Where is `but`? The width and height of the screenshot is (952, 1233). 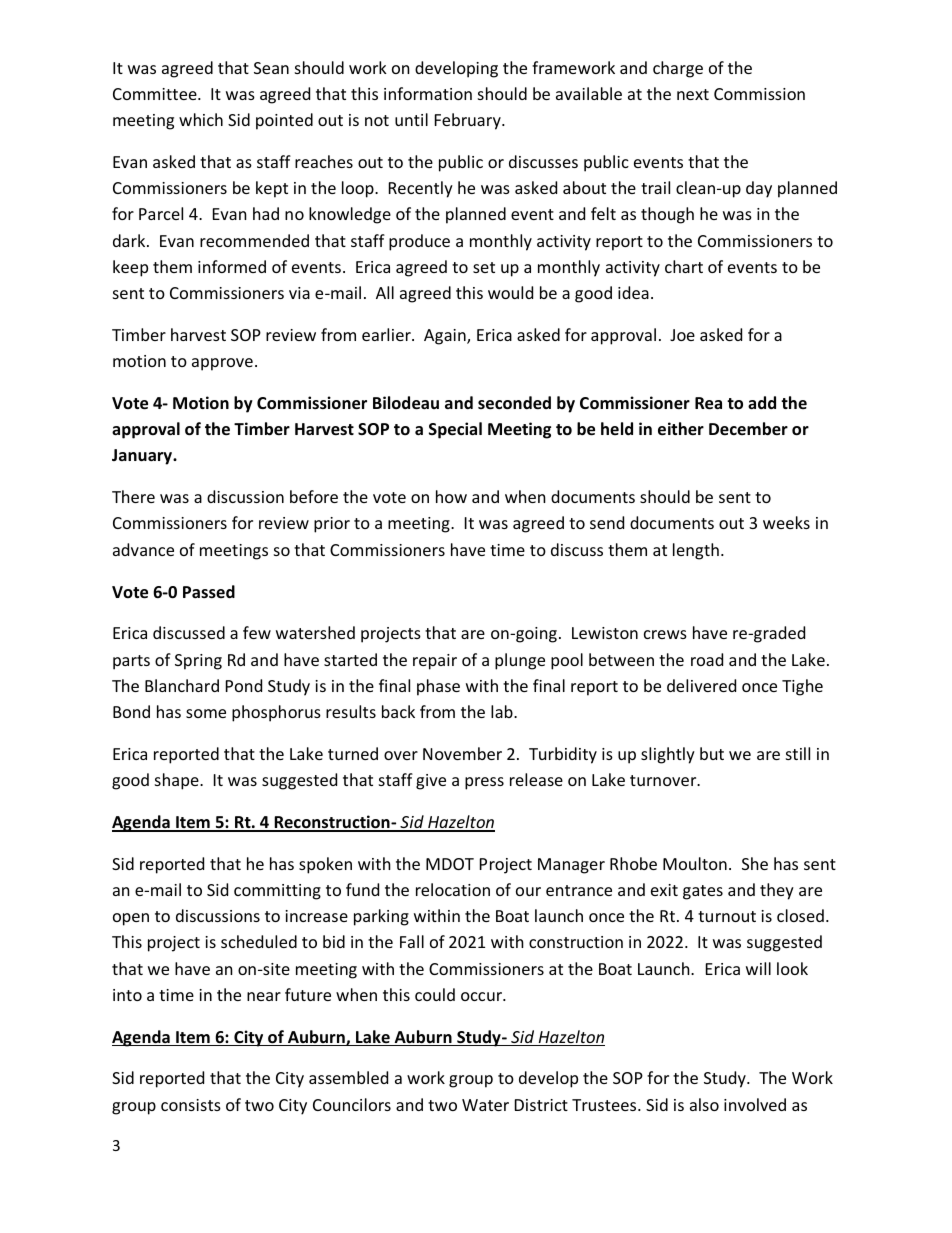
but is located at coordinates (712, 753).
